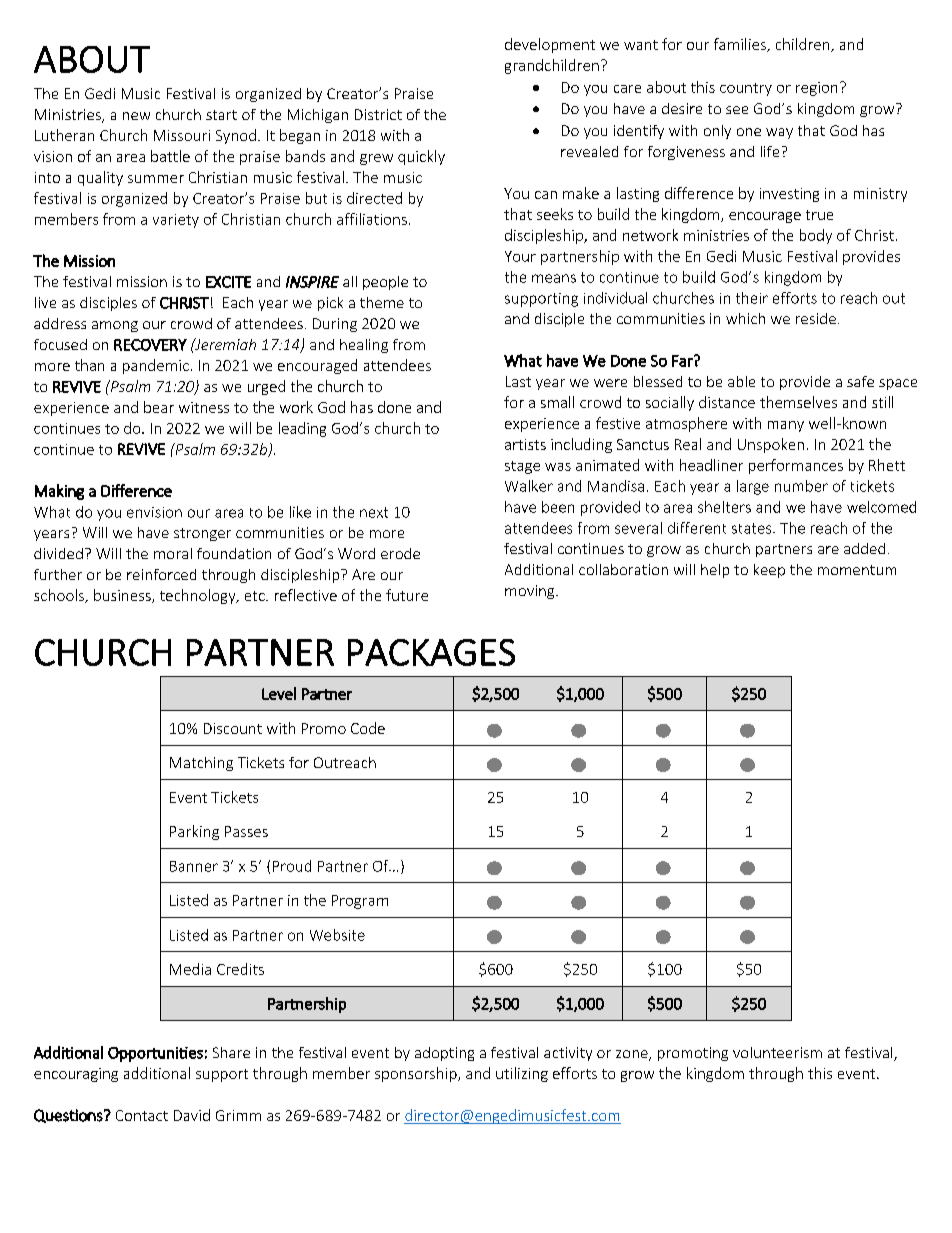 The height and width of the screenshot is (1233, 952). Describe the element at coordinates (816, 89) in the screenshot. I see `region` at that location.
